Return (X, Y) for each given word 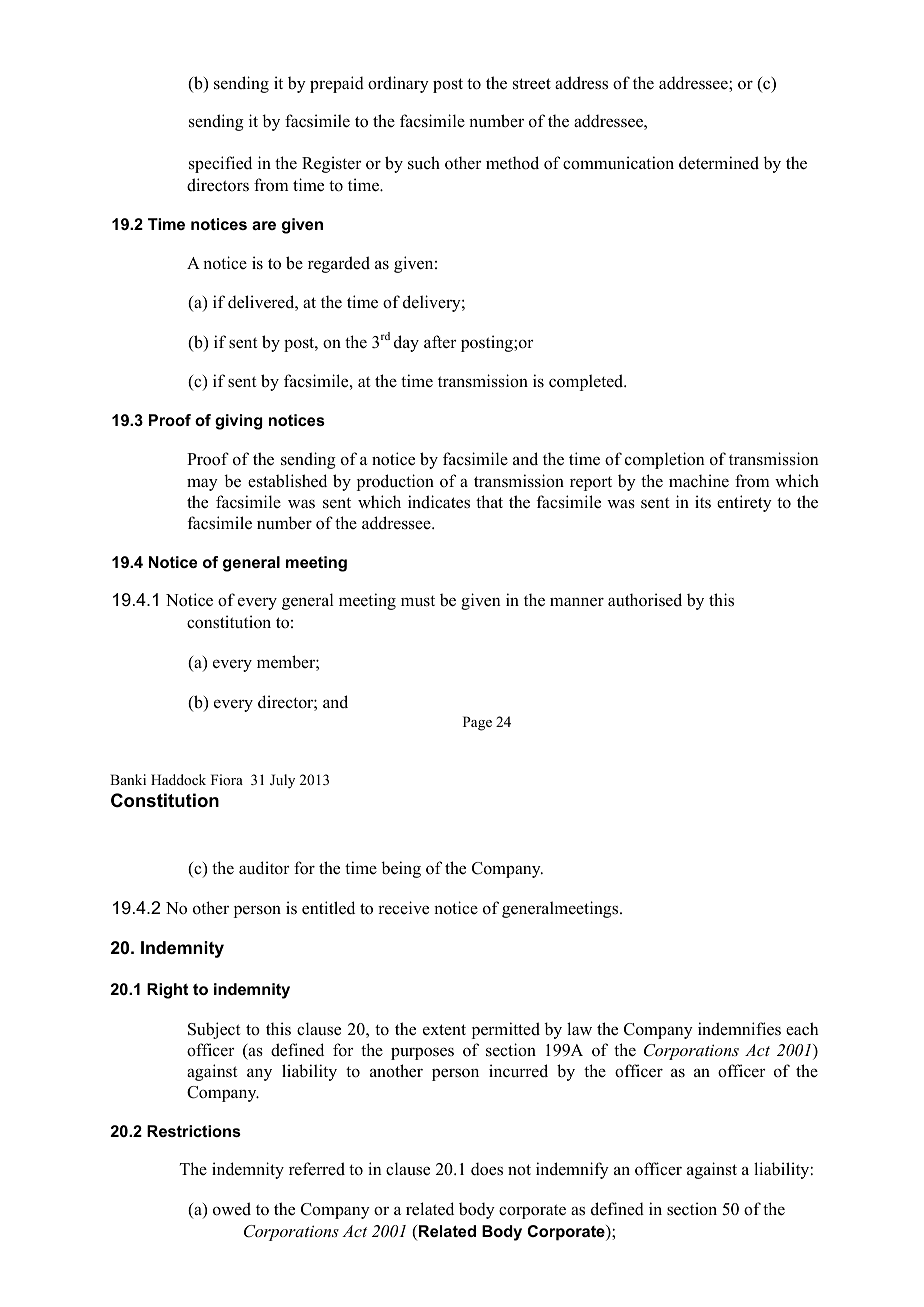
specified (220, 164)
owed (232, 1209)
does (487, 1169)
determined (719, 163)
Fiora (227, 779)
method (512, 163)
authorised (645, 600)
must (418, 601)
